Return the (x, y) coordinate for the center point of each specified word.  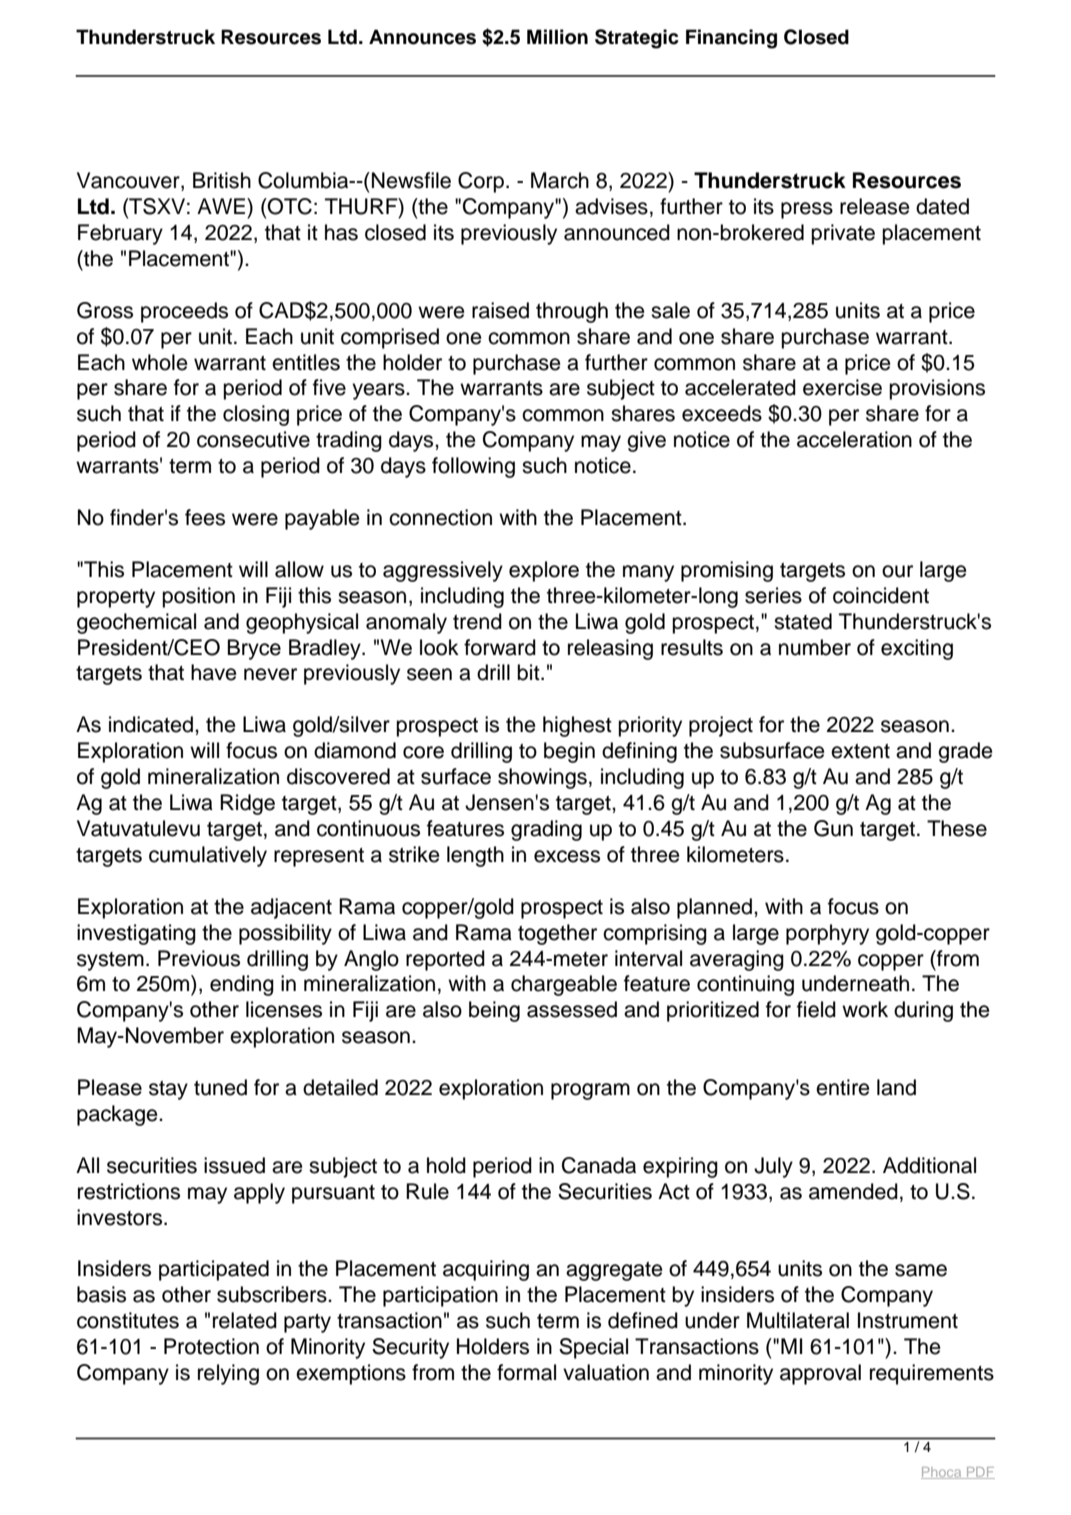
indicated (151, 724)
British (222, 180)
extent (860, 751)
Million (557, 37)
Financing (731, 39)
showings (542, 778)
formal (526, 1372)
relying (228, 1374)
